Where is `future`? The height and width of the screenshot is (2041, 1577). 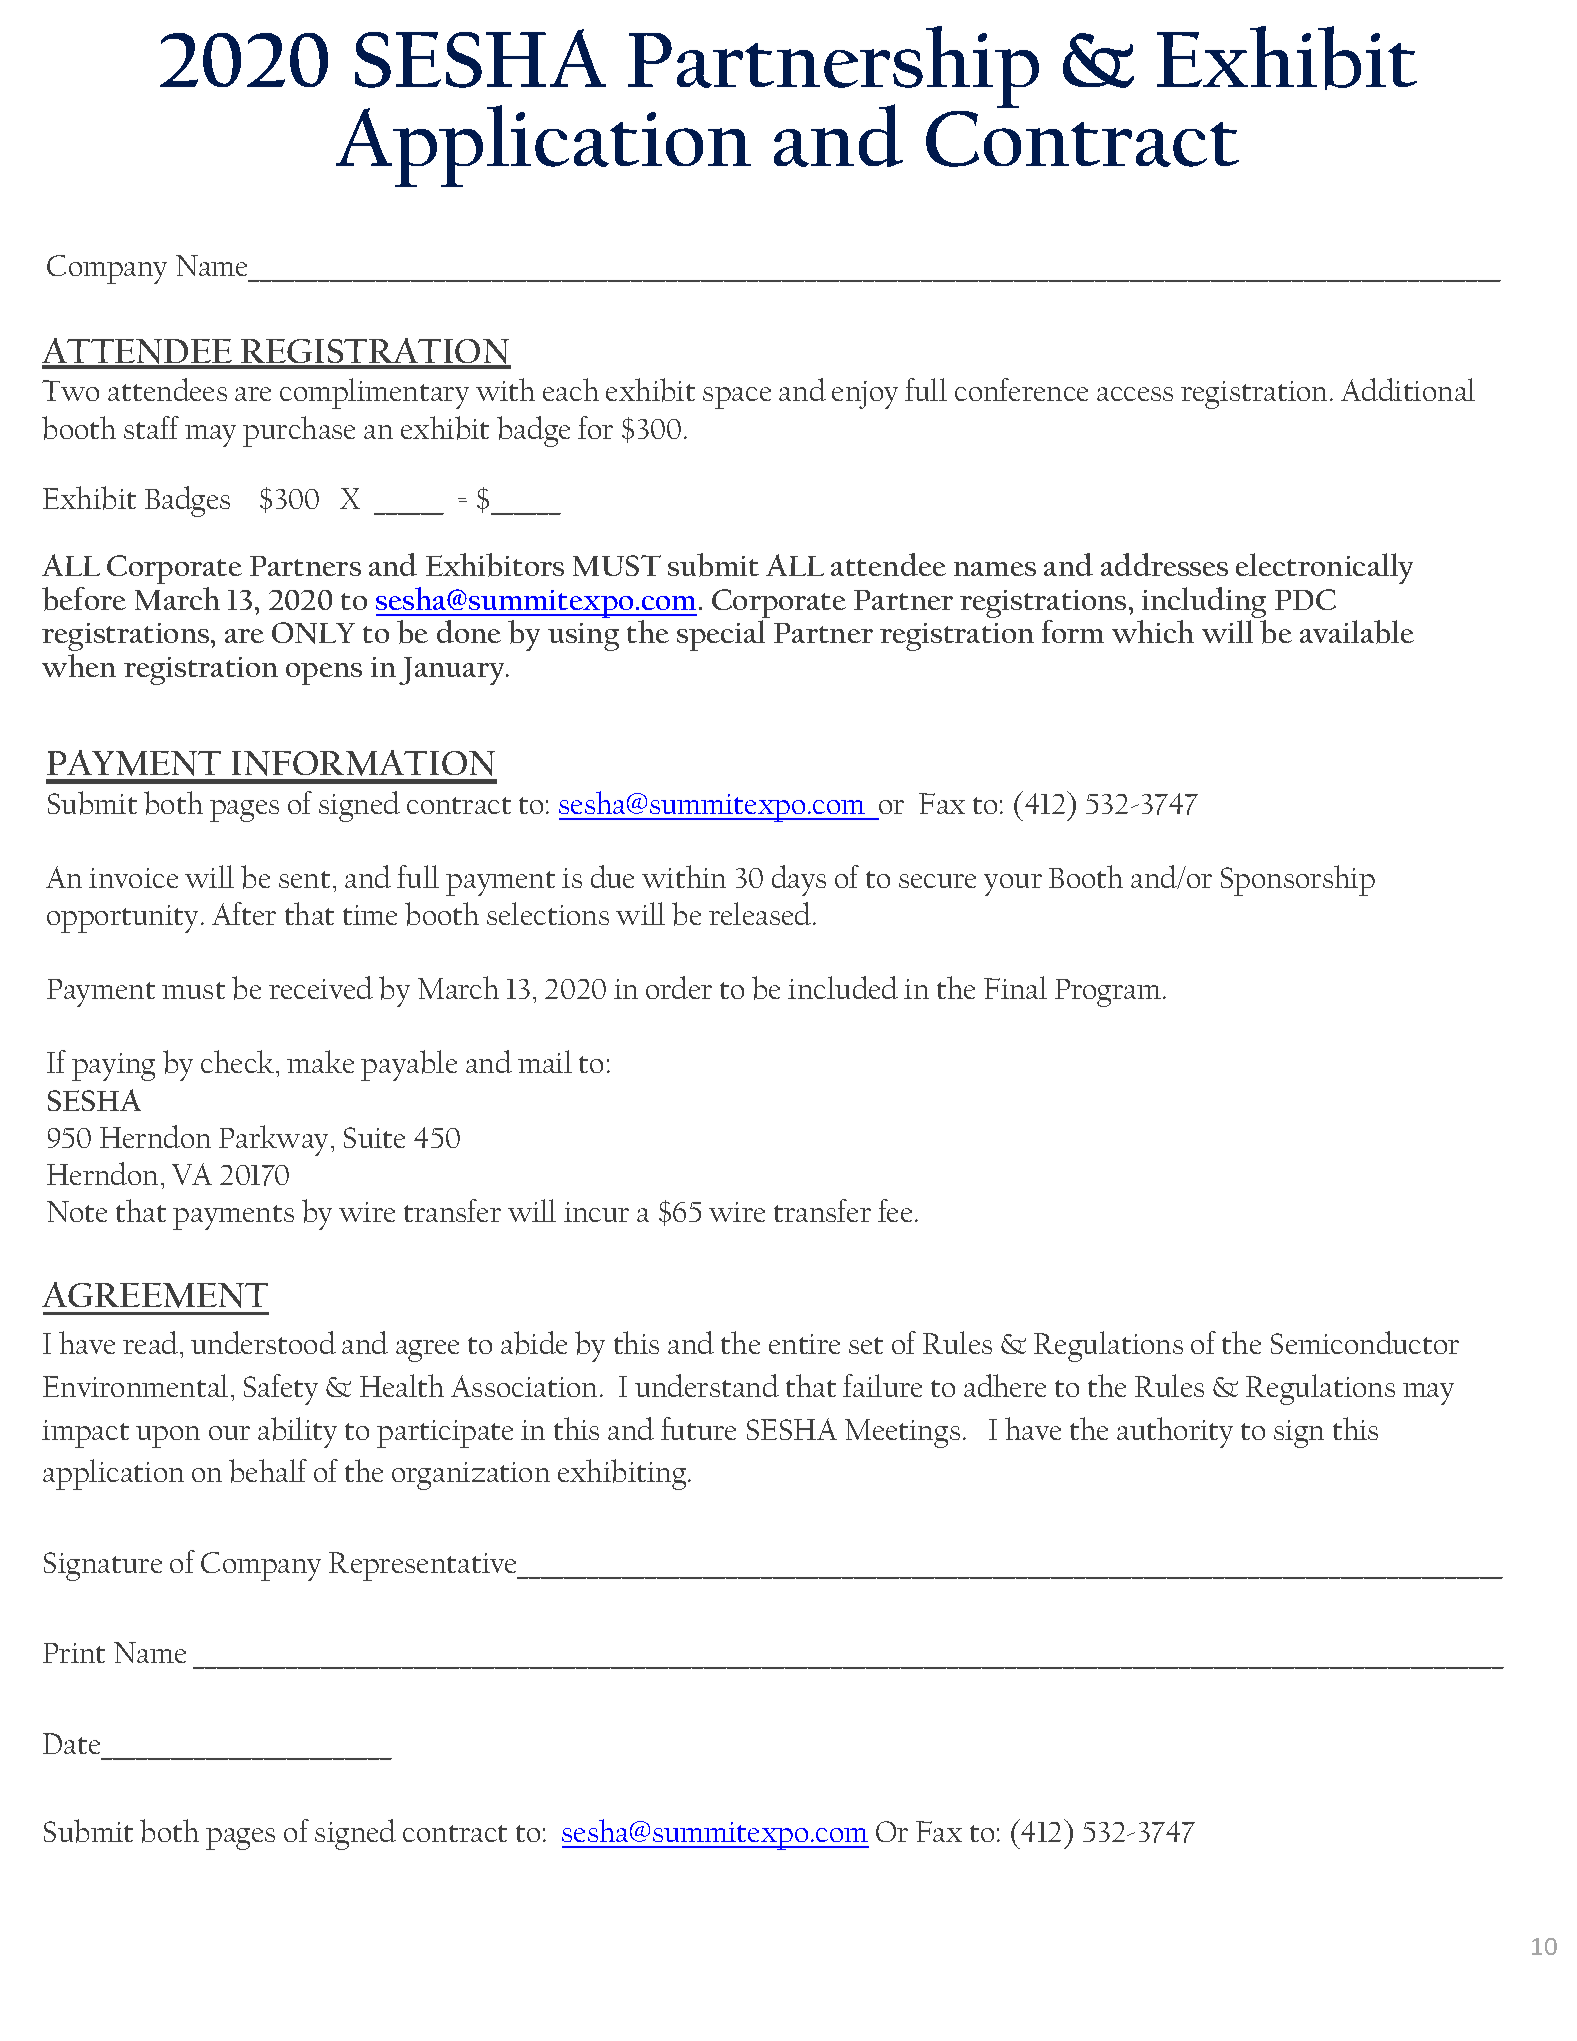 future is located at coordinates (698, 1428).
